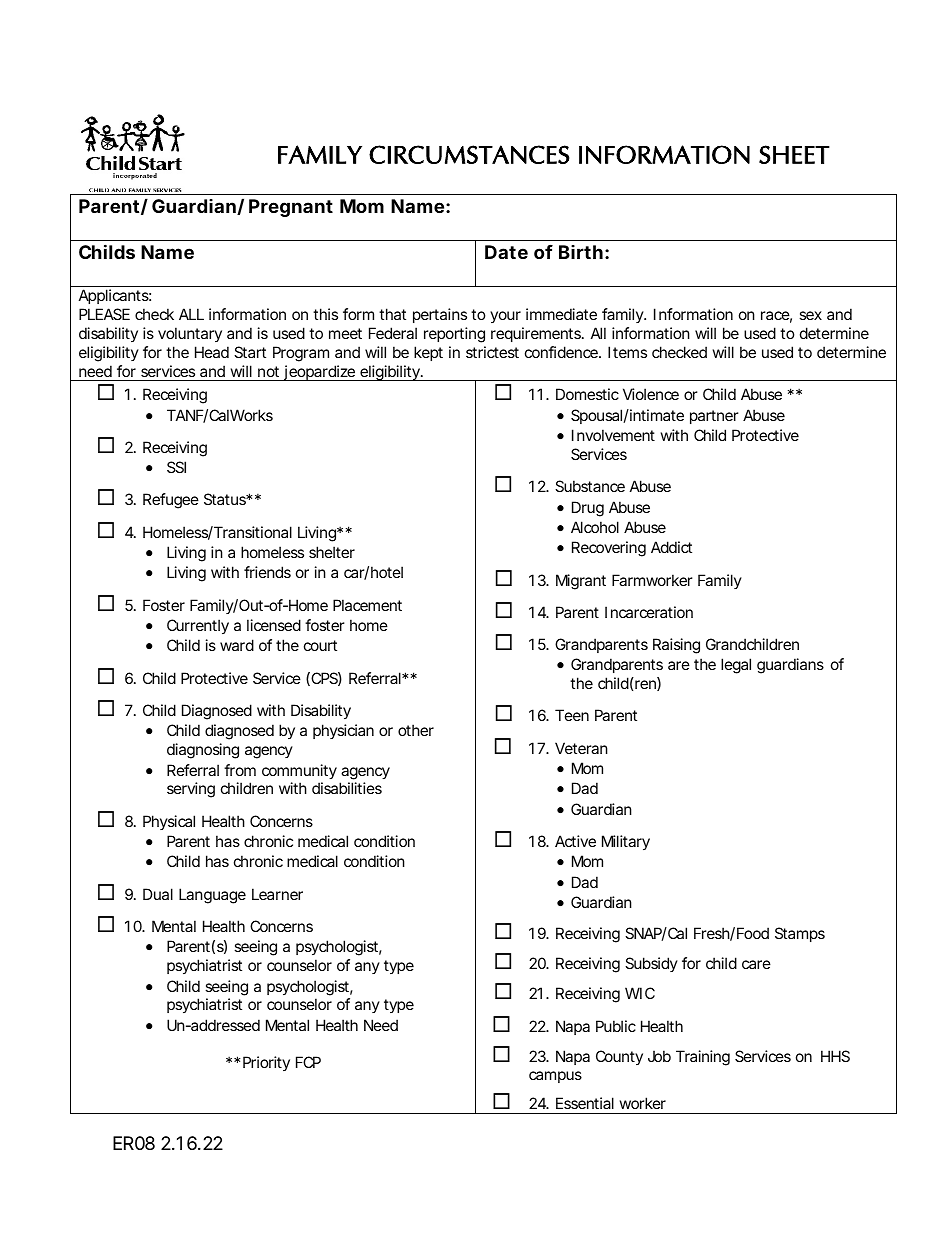  I want to click on campus, so click(555, 1077).
